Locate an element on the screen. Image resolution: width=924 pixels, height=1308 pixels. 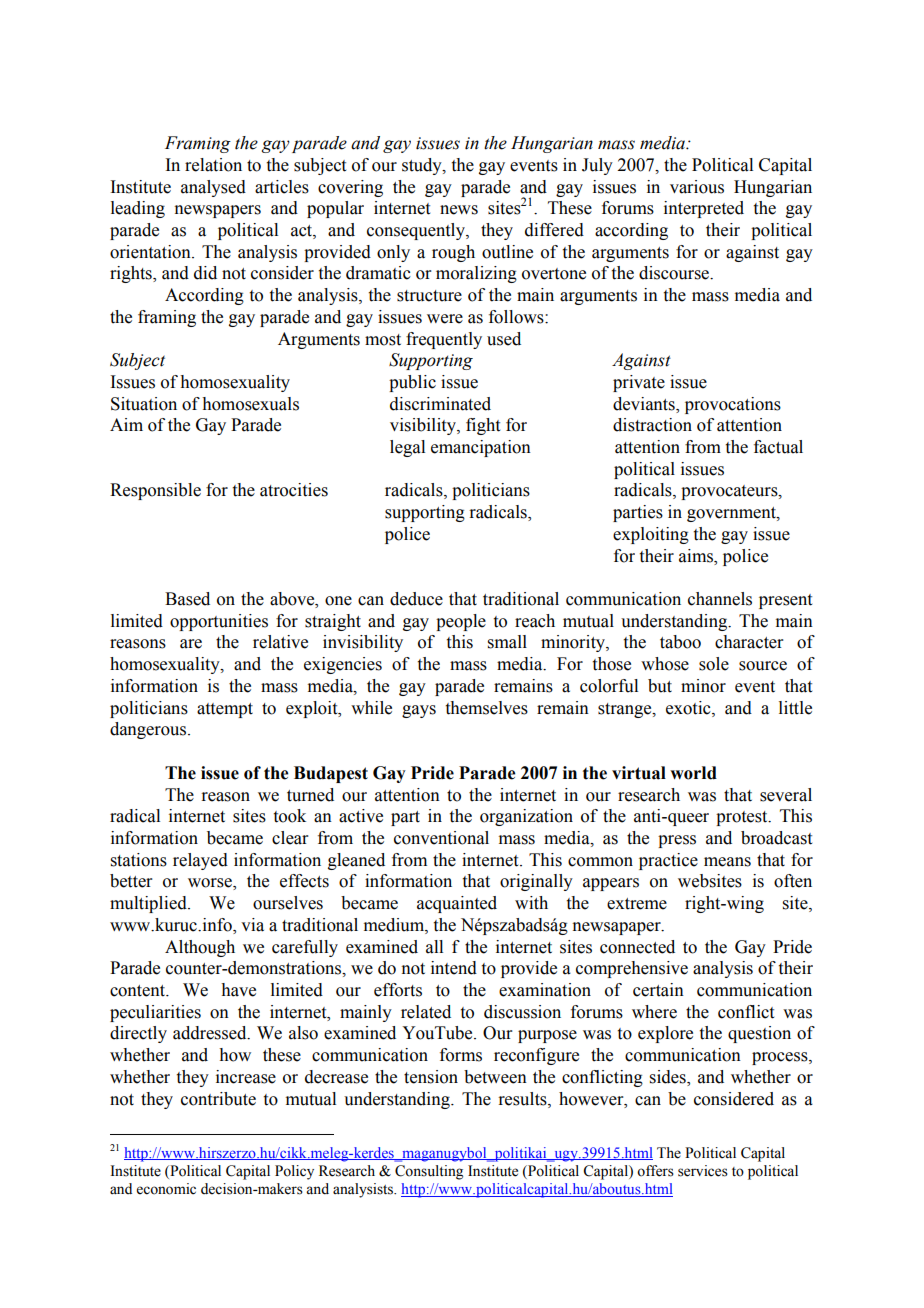
relayed is located at coordinates (200, 861).
